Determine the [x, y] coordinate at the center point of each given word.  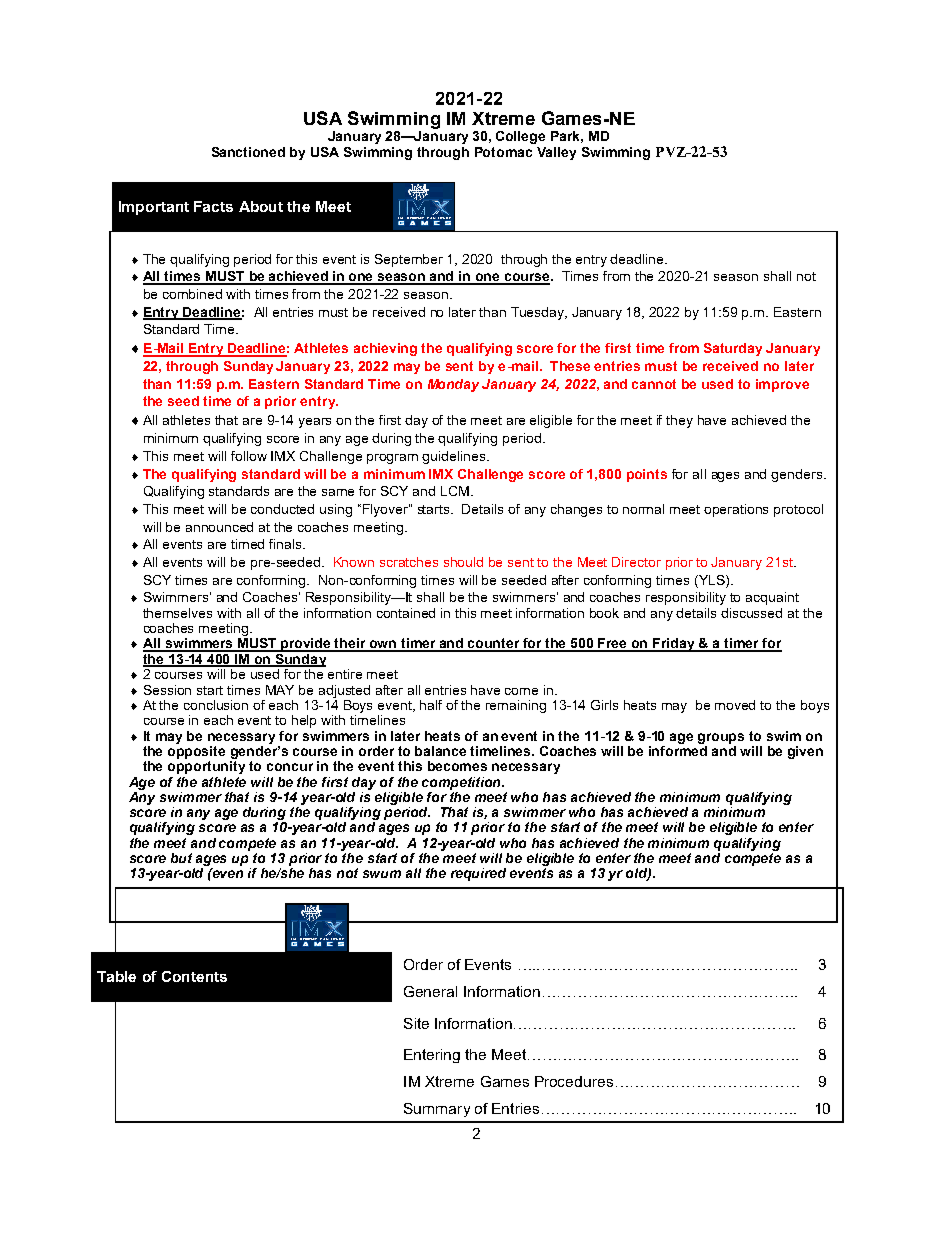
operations [736, 510]
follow [249, 456]
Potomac [503, 152]
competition [463, 783]
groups [721, 738]
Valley [556, 153]
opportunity [206, 767]
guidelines [455, 457]
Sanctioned [248, 152]
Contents [194, 976]
